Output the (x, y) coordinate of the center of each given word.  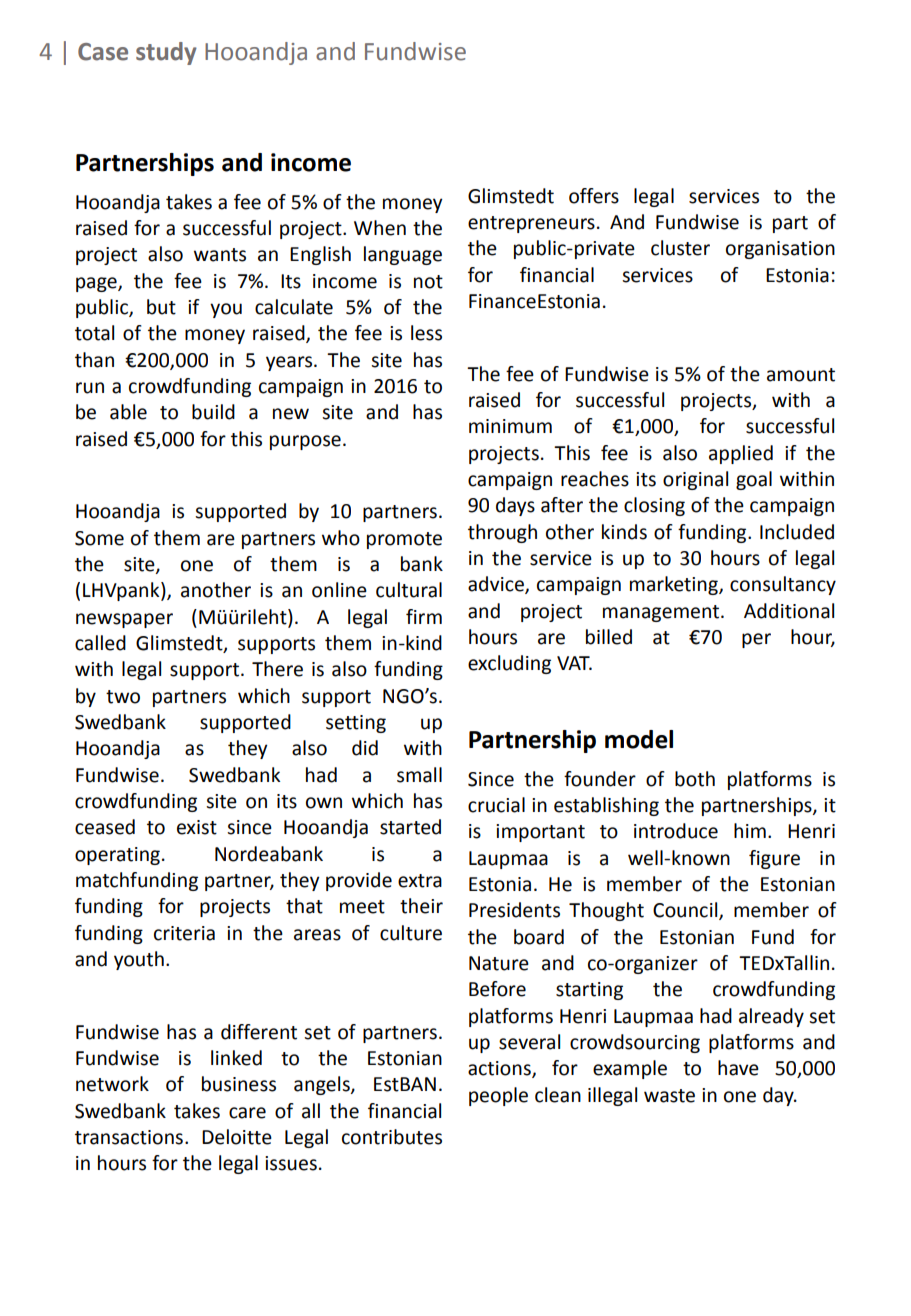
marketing (675, 585)
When (380, 228)
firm (424, 616)
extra (420, 881)
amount (801, 375)
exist (197, 827)
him (750, 830)
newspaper (124, 620)
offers (594, 196)
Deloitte (237, 1137)
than (94, 360)
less (426, 333)
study (166, 53)
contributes (392, 1137)
